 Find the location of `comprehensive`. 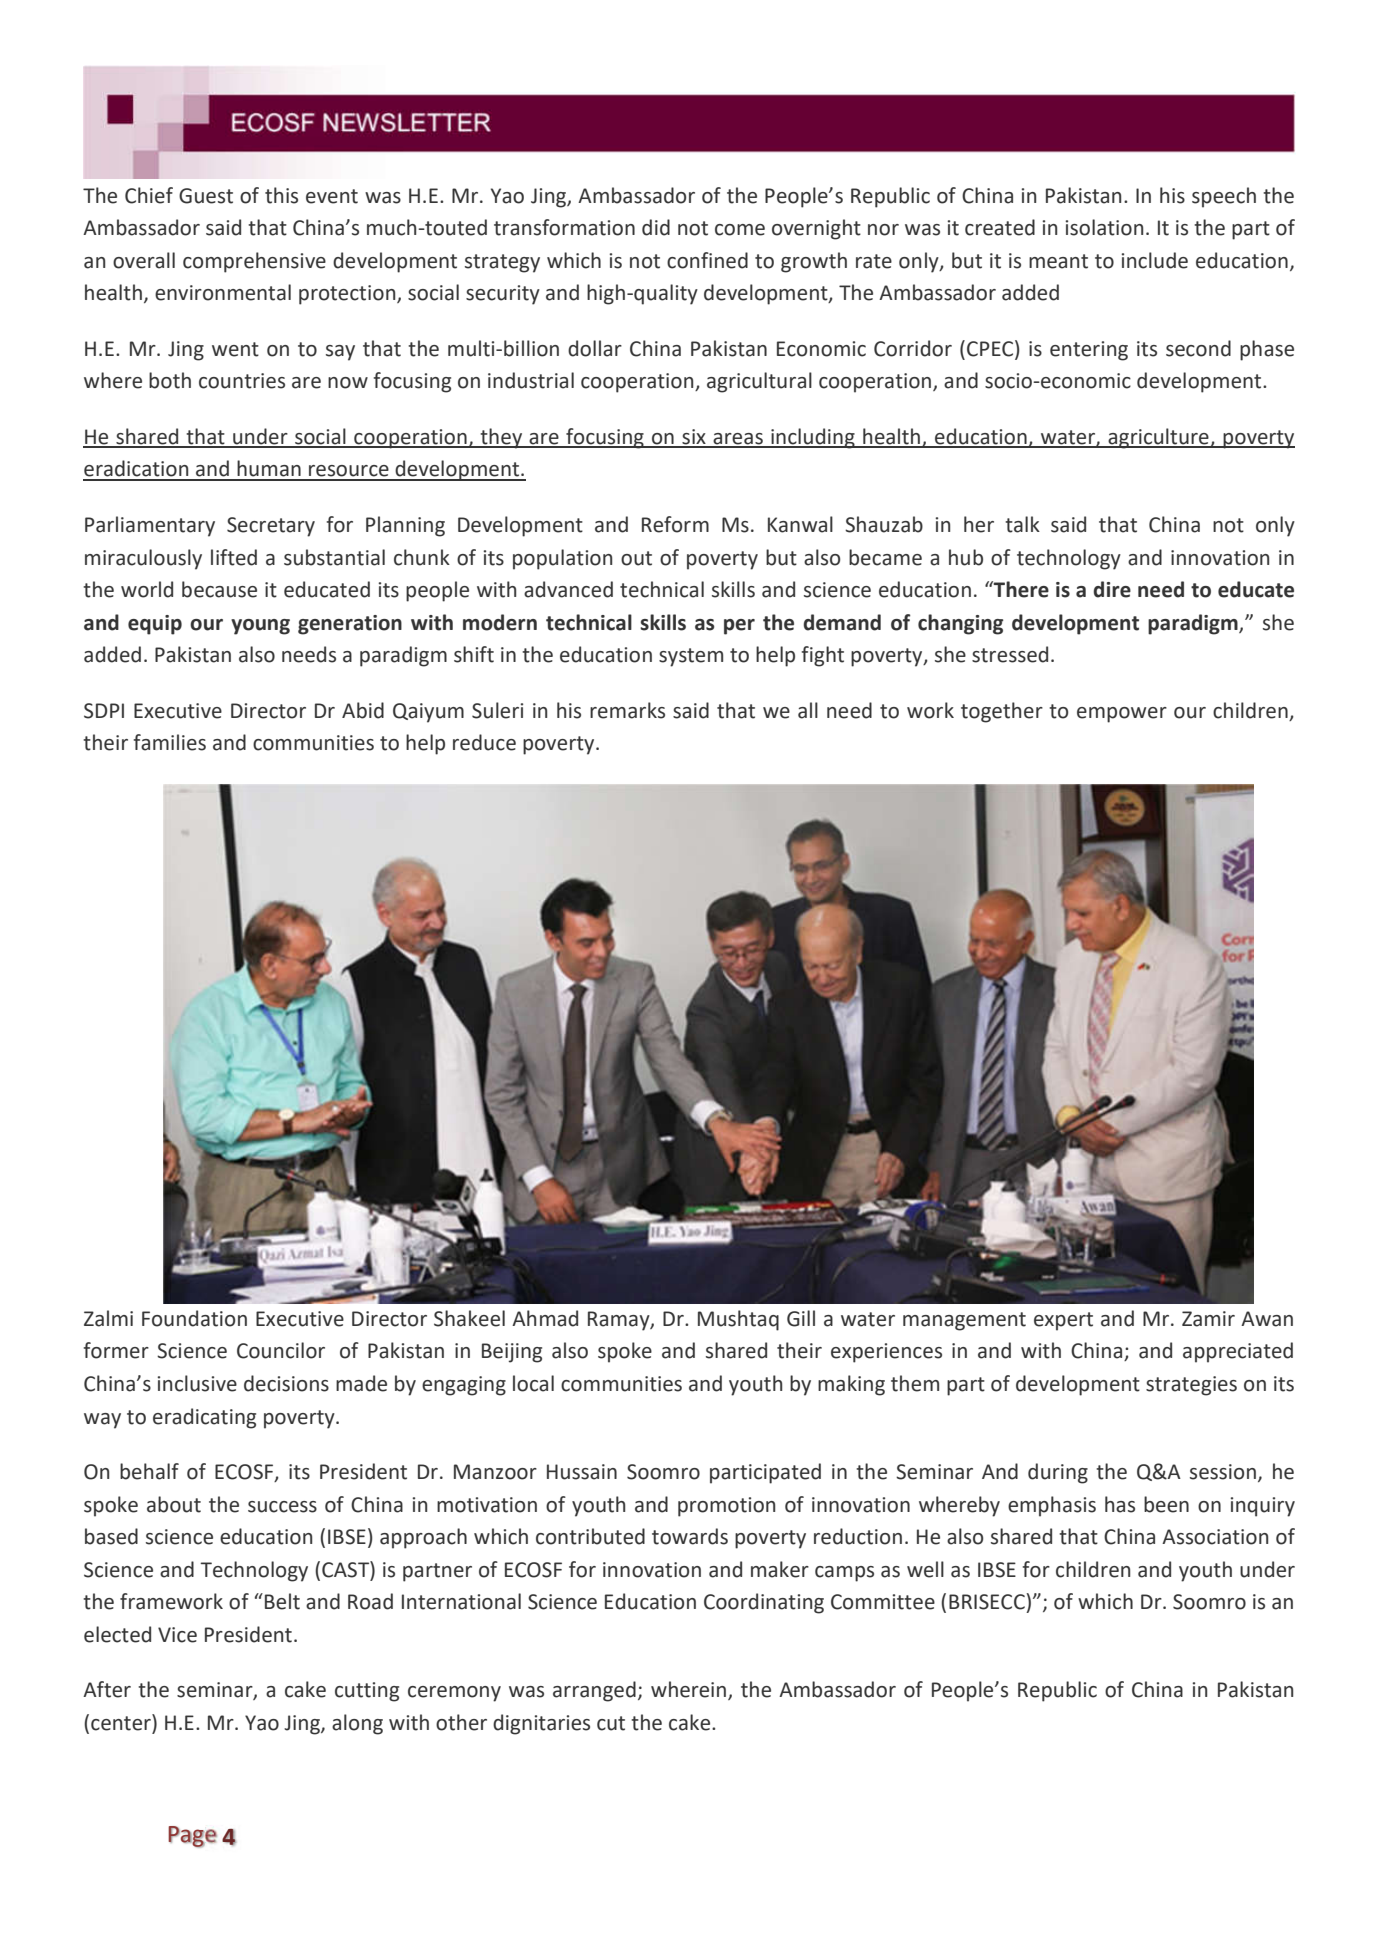

comprehensive is located at coordinates (254, 262).
